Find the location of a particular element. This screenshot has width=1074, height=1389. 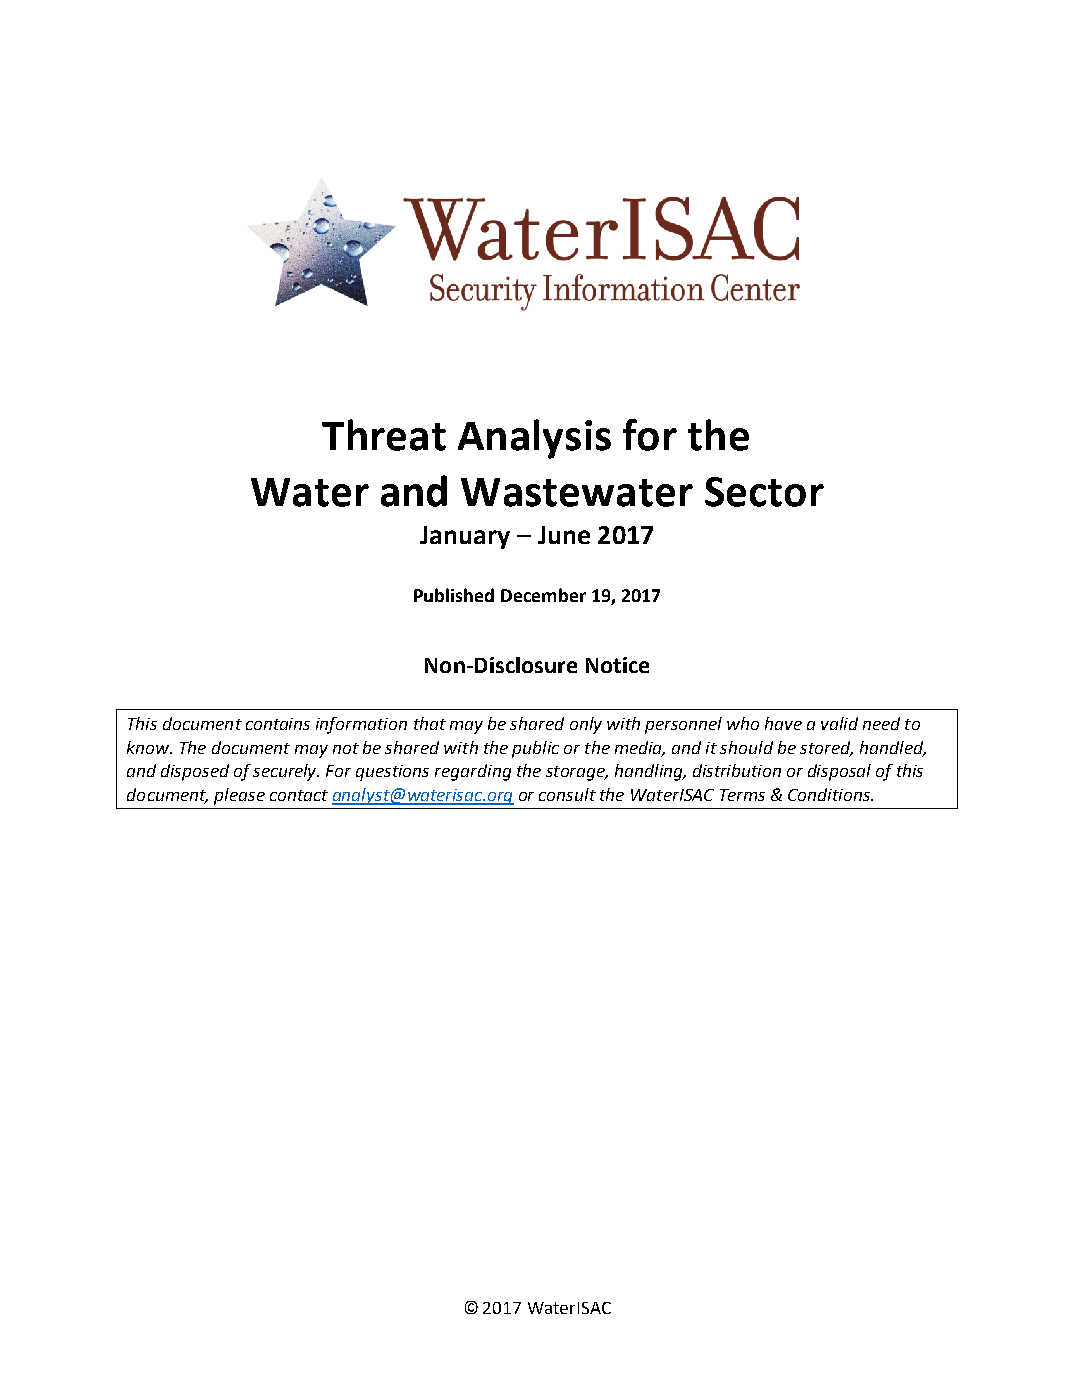

Threat is located at coordinates (384, 435).
